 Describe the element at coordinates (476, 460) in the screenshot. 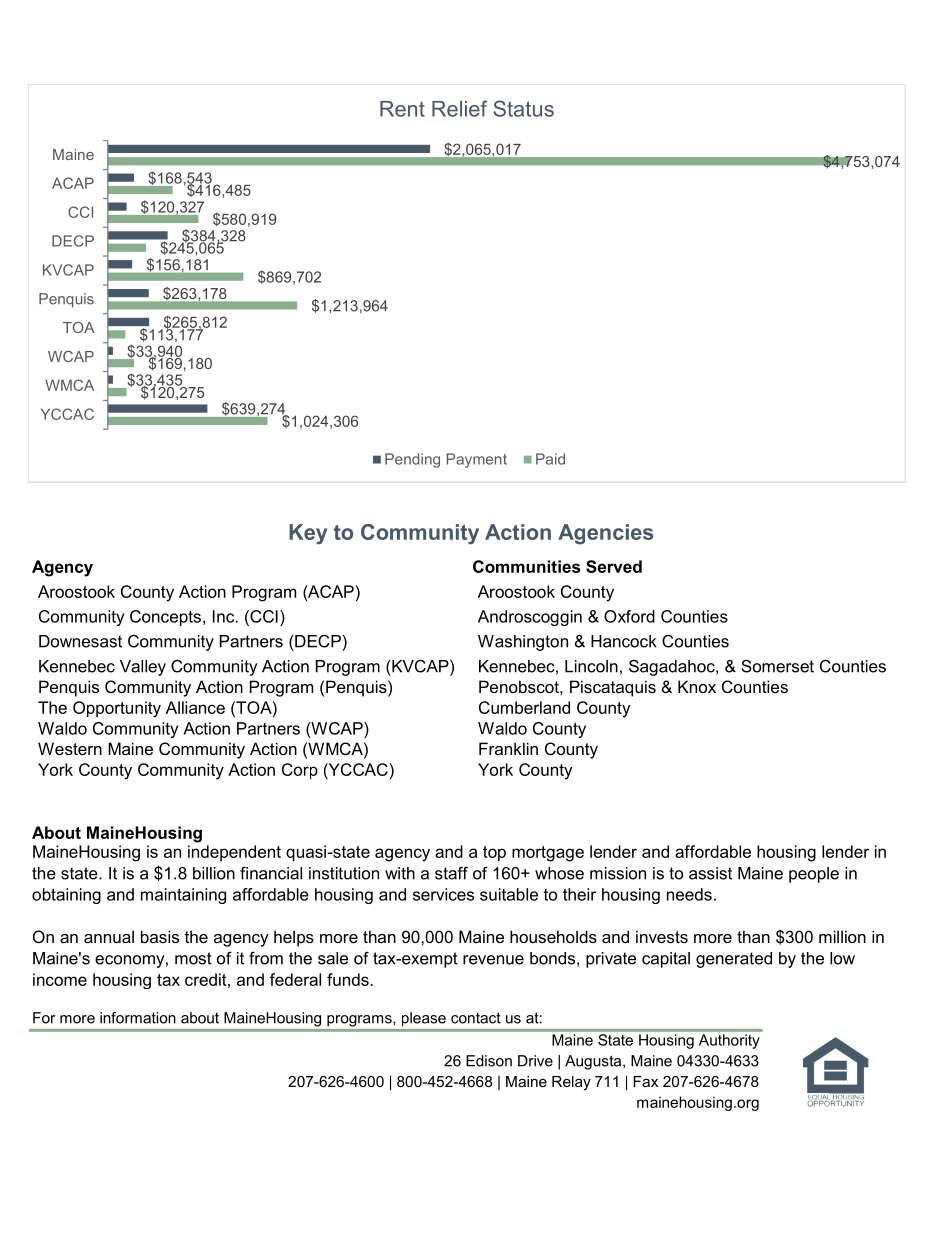

I see `Payment` at that location.
